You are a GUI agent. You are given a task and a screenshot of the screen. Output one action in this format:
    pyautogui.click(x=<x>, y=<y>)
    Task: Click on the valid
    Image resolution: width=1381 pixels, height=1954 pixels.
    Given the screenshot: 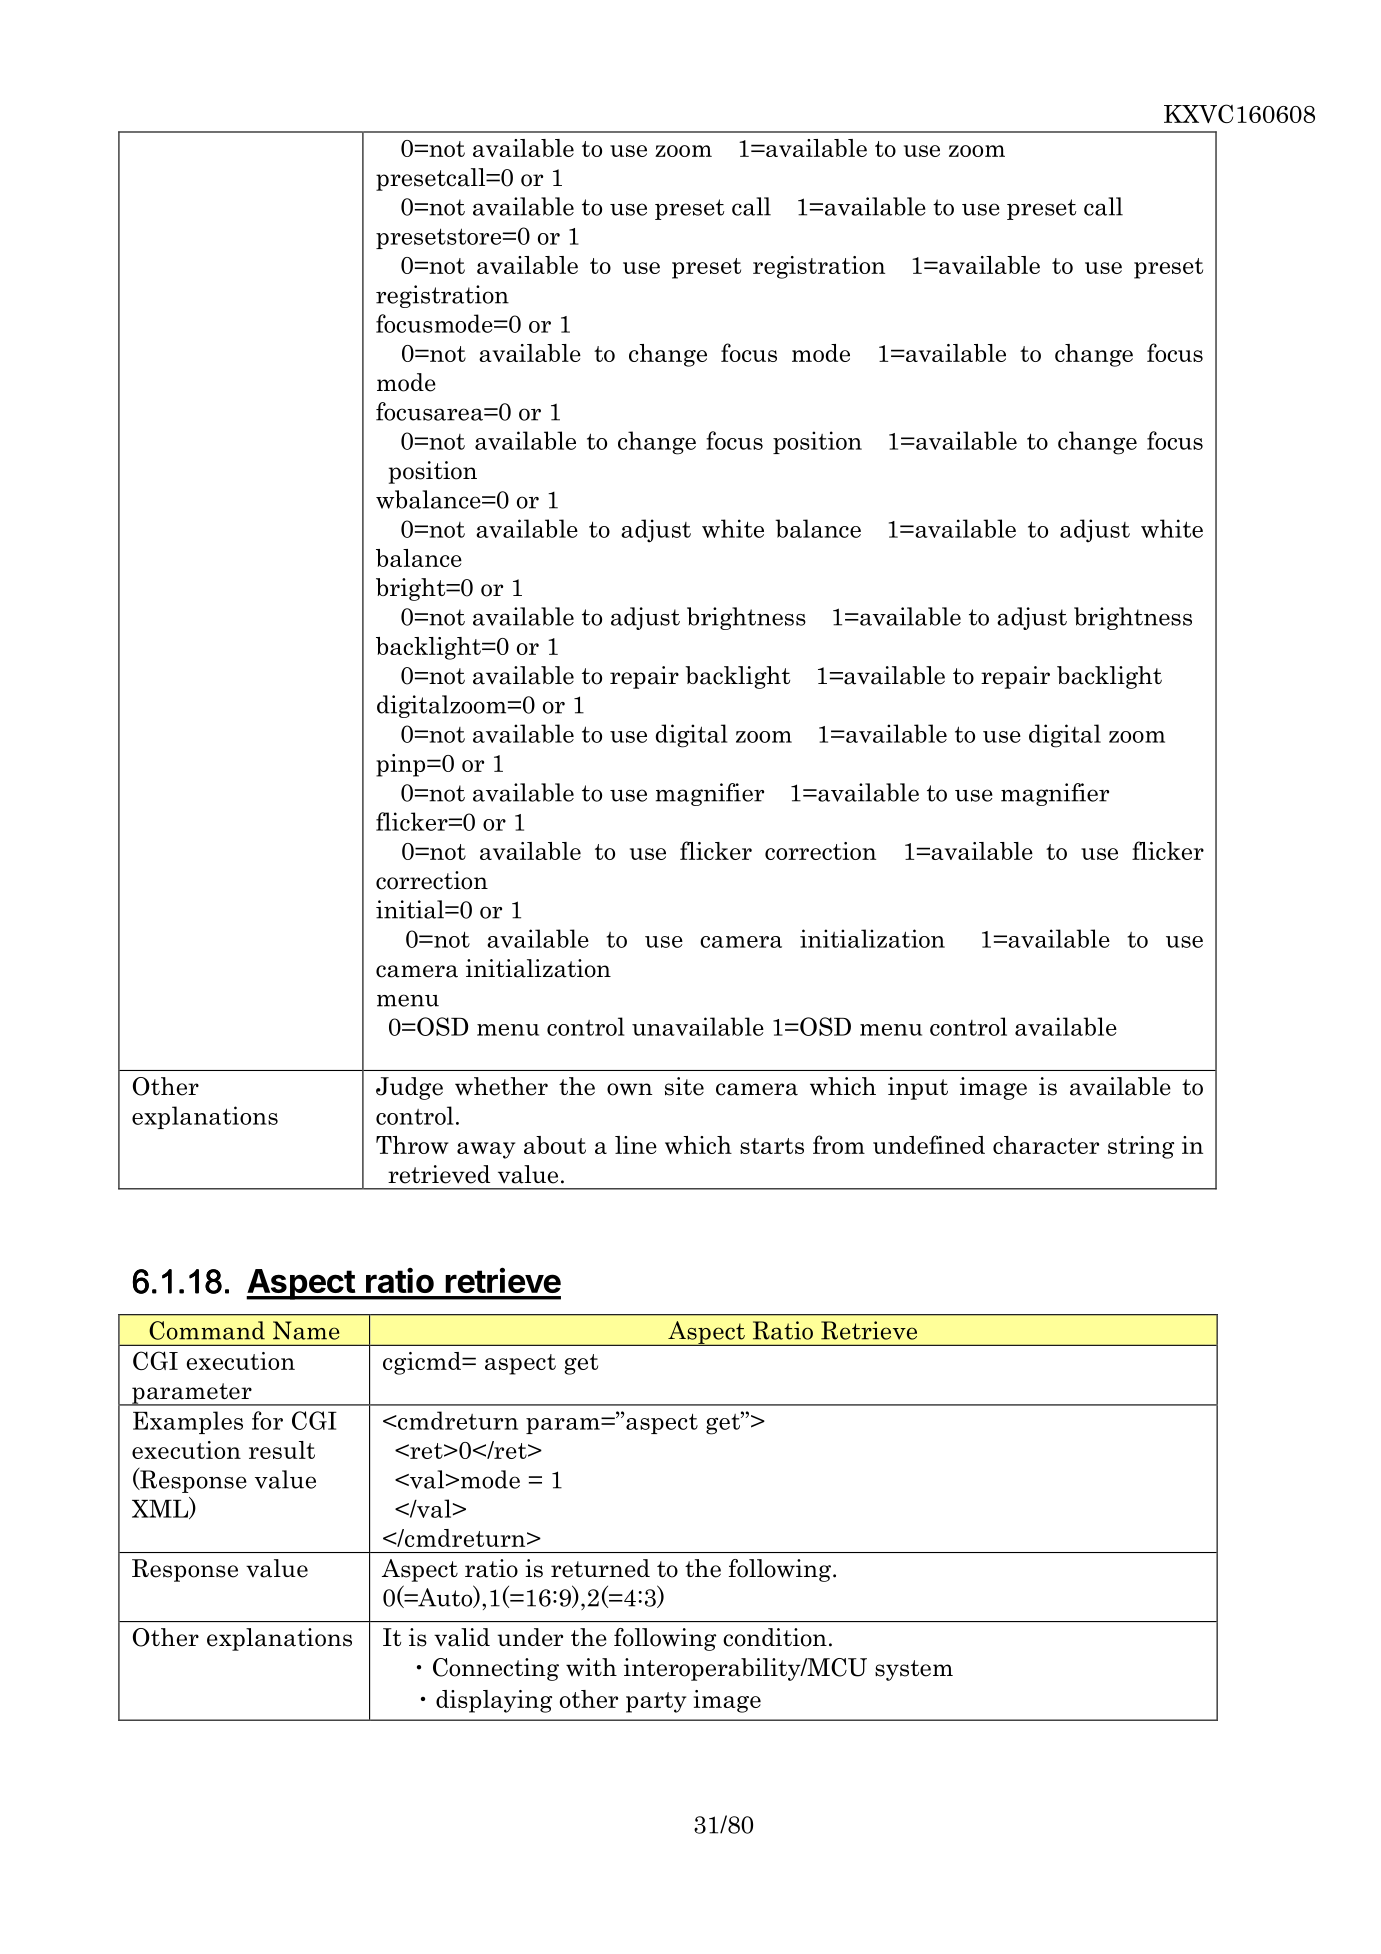 What is the action you would take?
    pyautogui.click(x=462, y=1637)
